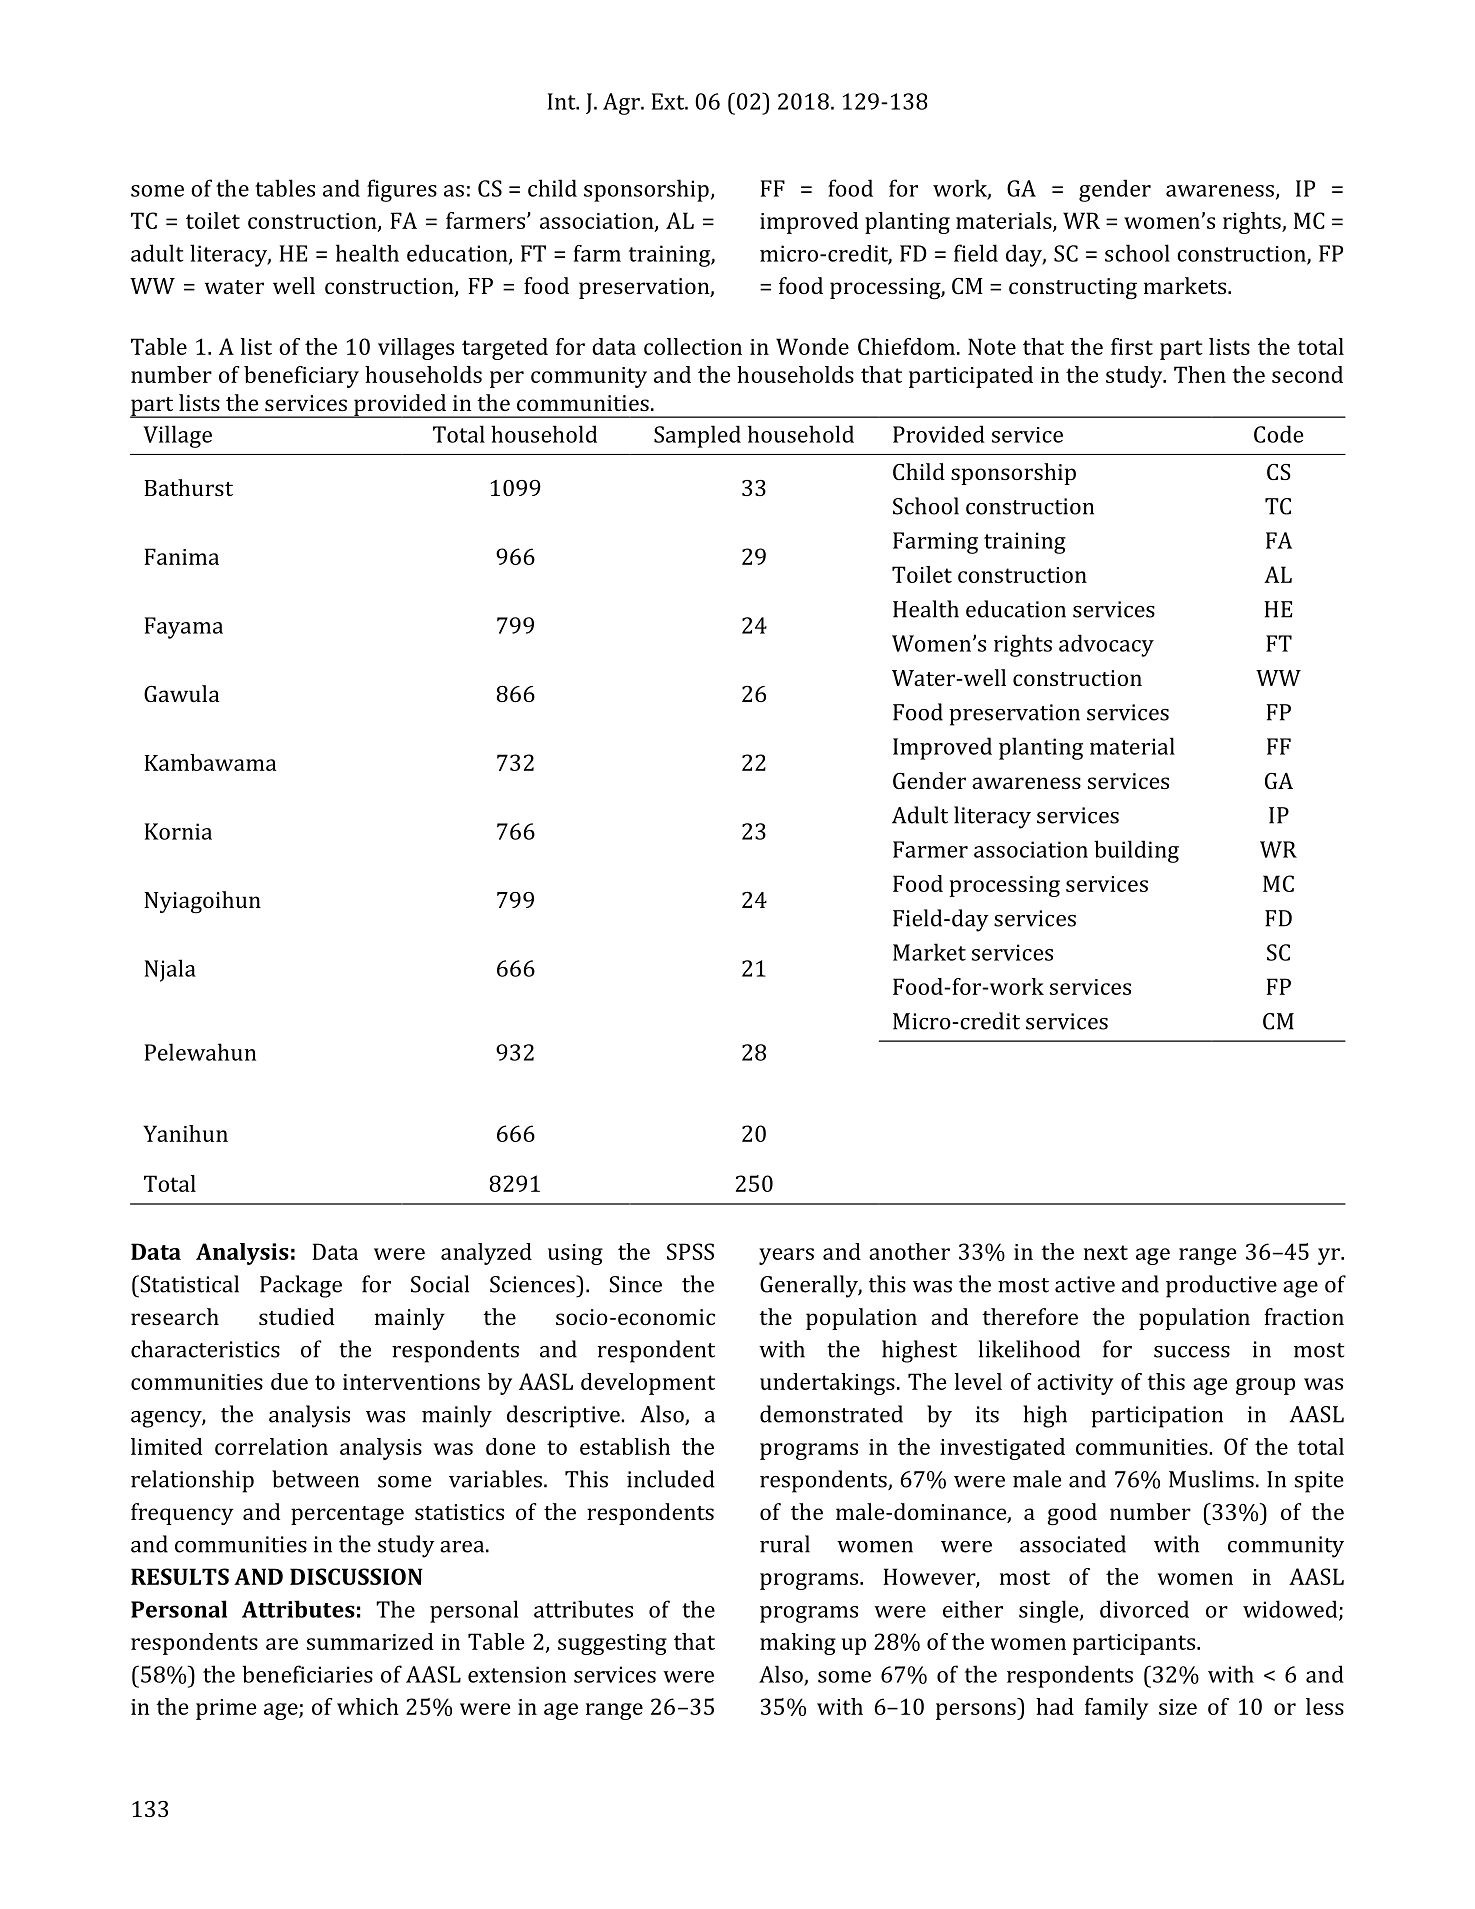 This document has height=1909, width=1475. I want to click on building, so click(1136, 851).
